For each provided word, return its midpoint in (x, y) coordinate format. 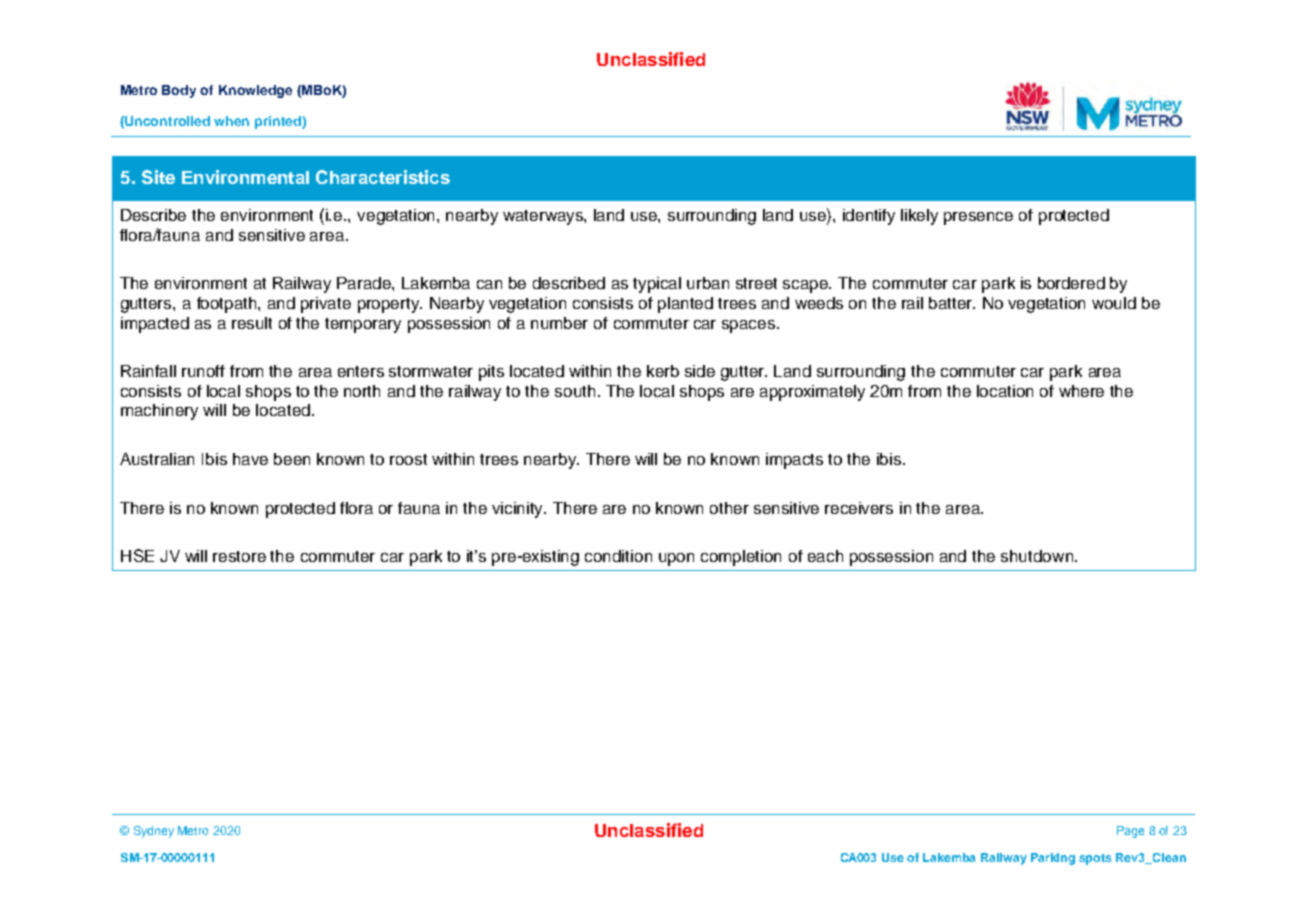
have (250, 459)
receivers (859, 508)
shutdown (1038, 556)
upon (676, 559)
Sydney (154, 832)
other (729, 508)
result (252, 323)
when (231, 121)
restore (239, 556)
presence (978, 218)
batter (952, 303)
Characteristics (383, 177)
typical (657, 285)
